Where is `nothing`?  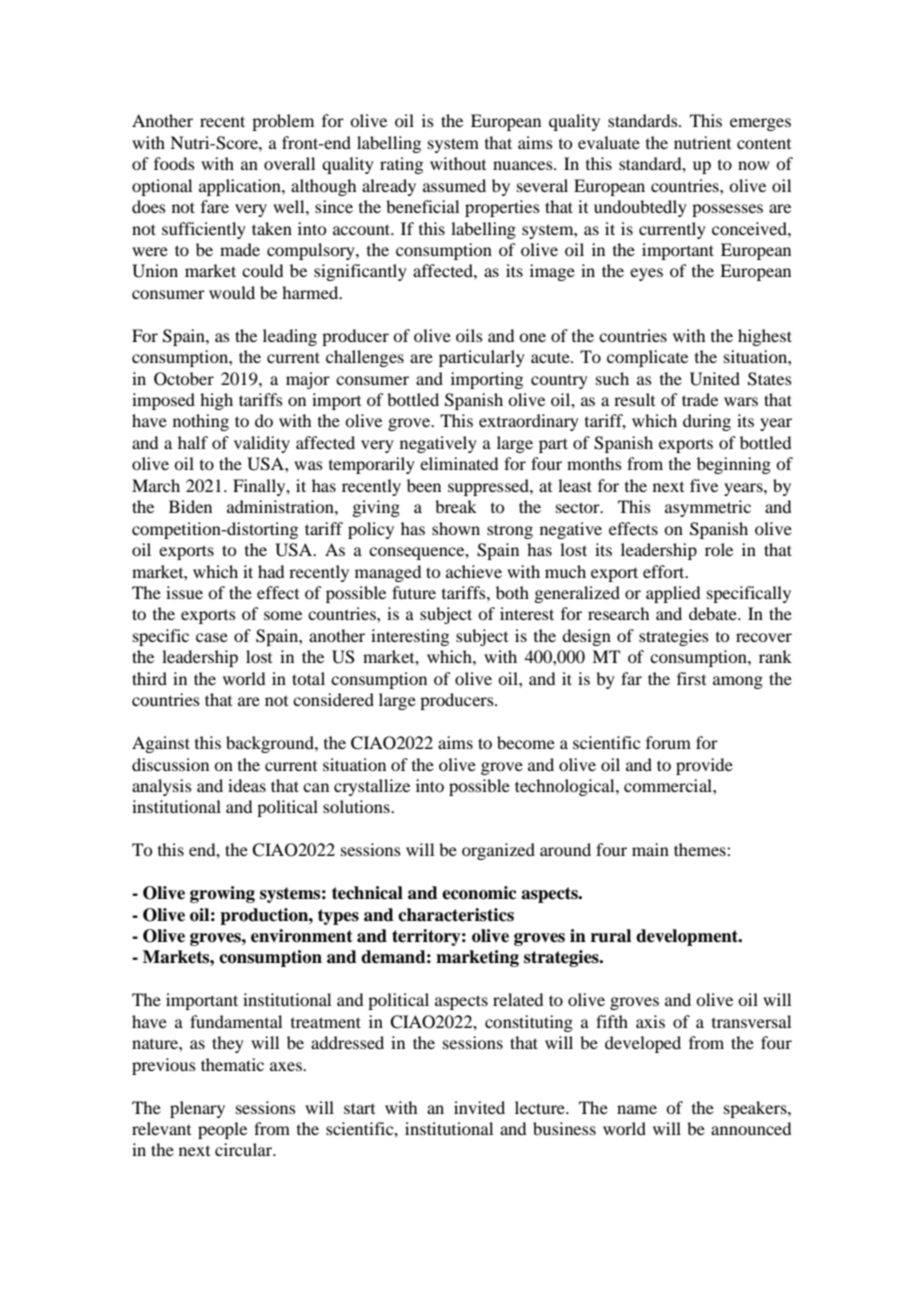 nothing is located at coordinates (201, 422).
